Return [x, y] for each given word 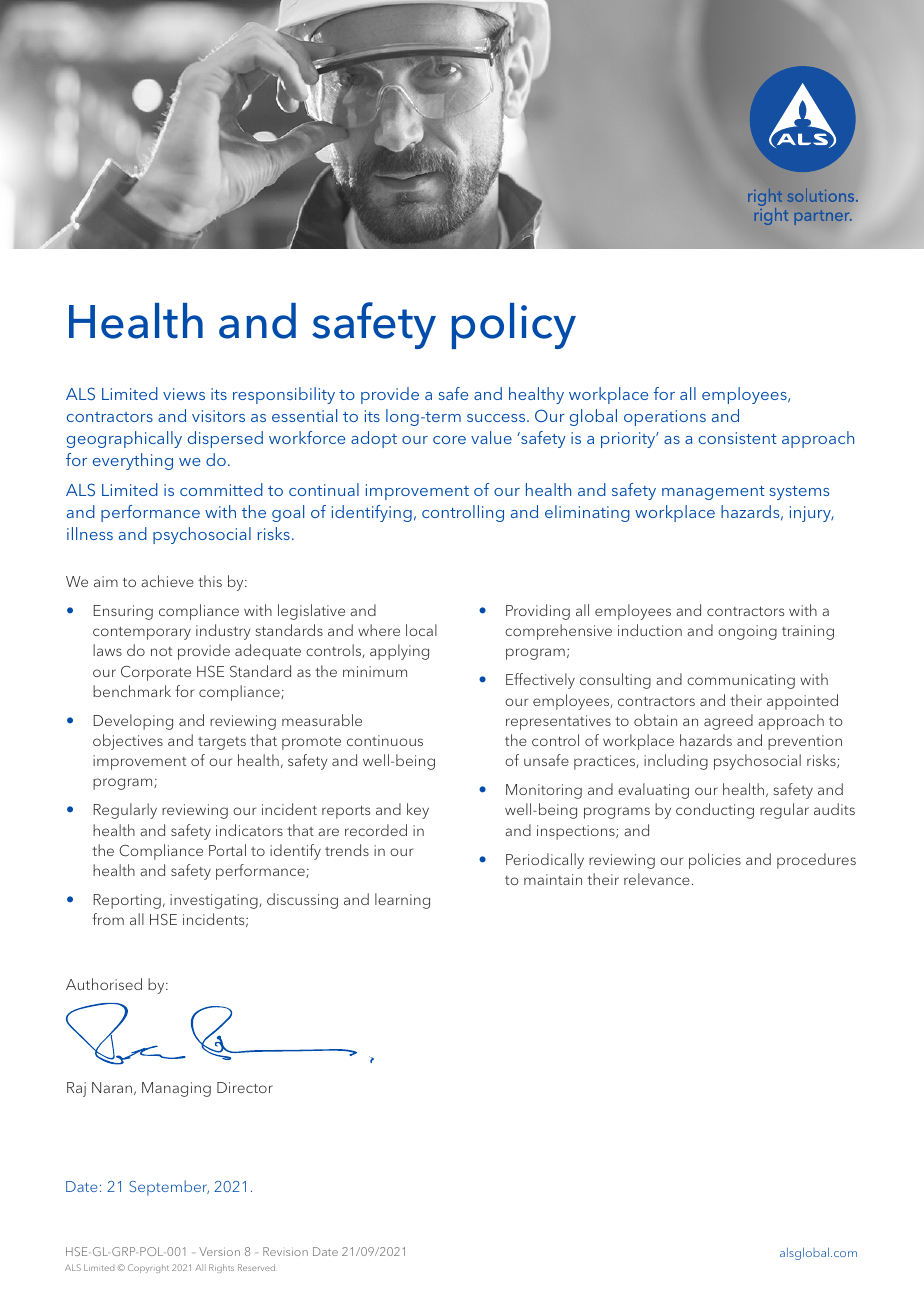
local [421, 630]
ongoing [747, 632]
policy [514, 326]
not [161, 651]
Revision [285, 1251]
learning [402, 901]
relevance [657, 879]
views [184, 394]
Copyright [148, 1268]
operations [665, 418]
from [108, 919]
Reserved [256, 1267]
